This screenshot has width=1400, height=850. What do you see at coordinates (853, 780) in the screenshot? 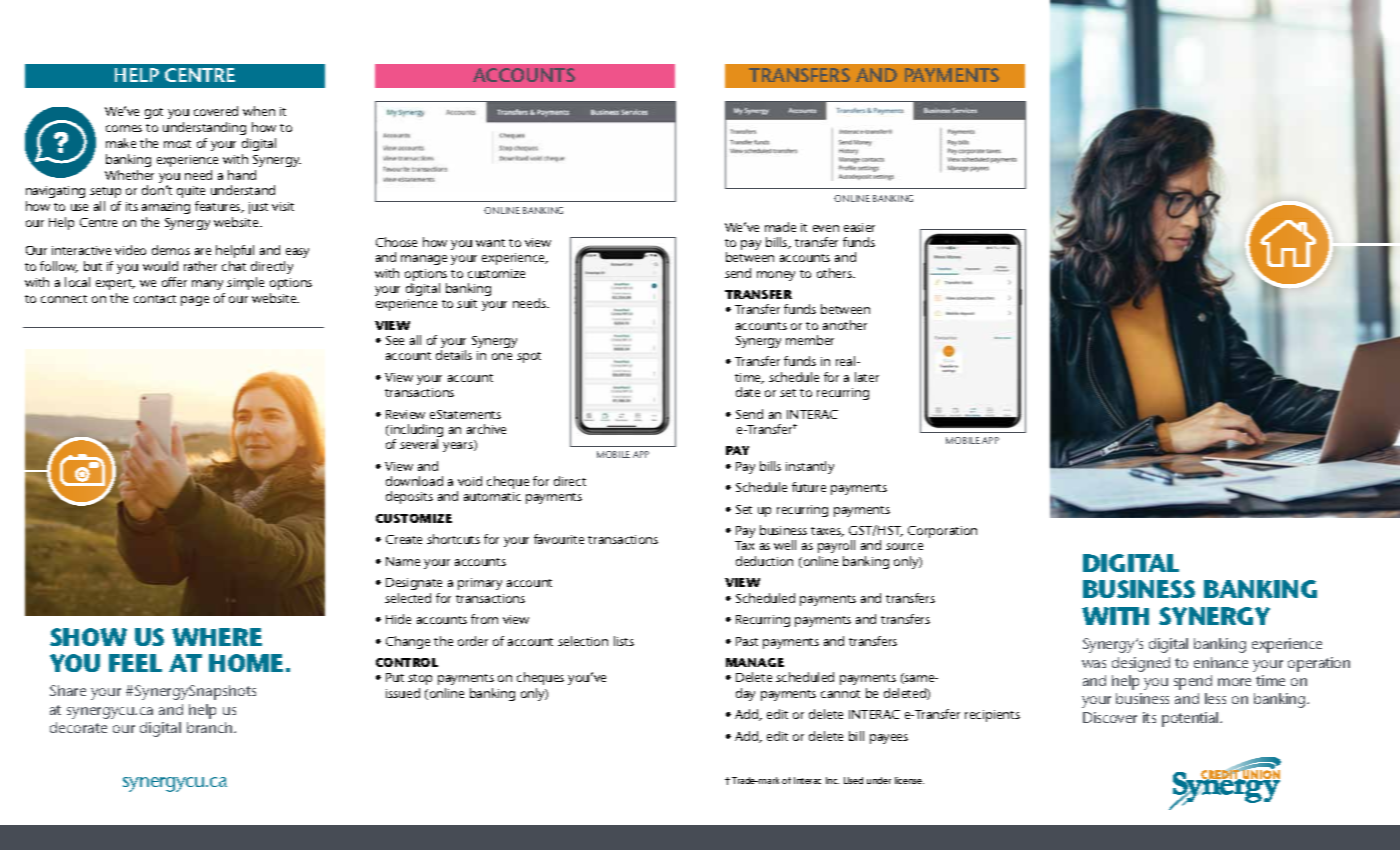
I see `Used` at bounding box center [853, 780].
